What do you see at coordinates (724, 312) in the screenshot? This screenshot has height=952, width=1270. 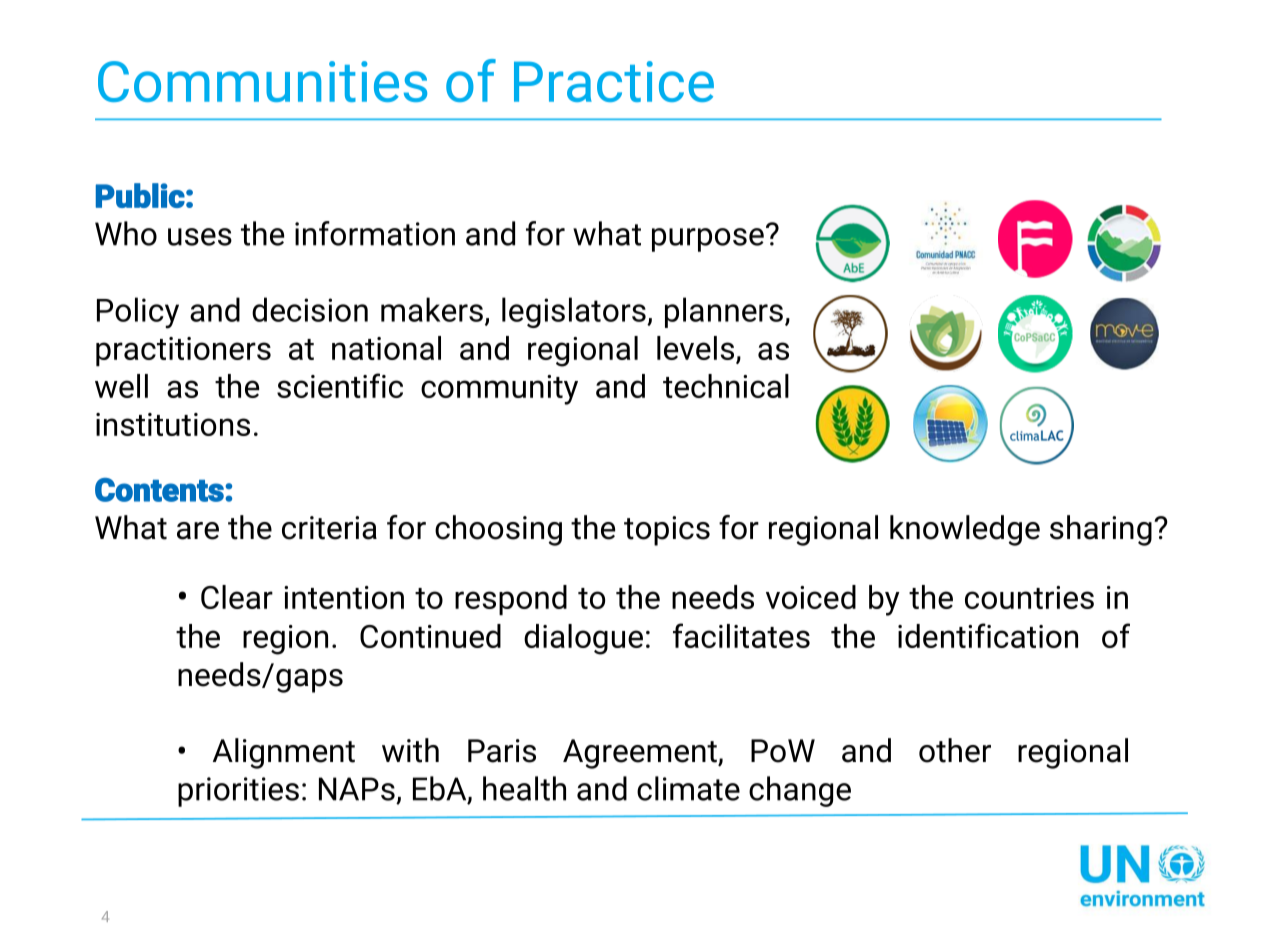 I see `planners` at bounding box center [724, 312].
